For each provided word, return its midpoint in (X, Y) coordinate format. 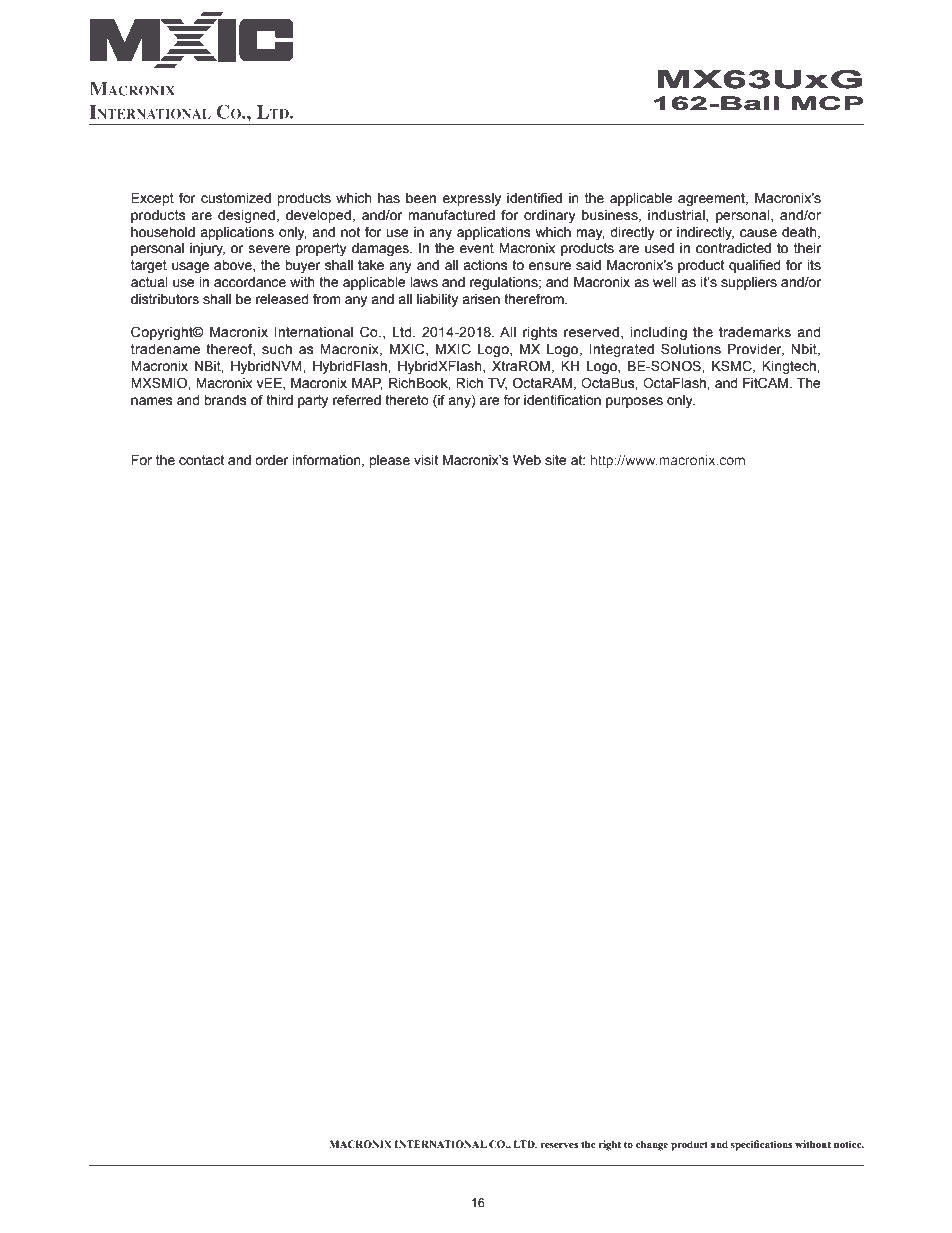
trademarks (755, 332)
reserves (559, 1145)
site (556, 460)
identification (562, 400)
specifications (761, 1145)
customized (236, 198)
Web (527, 460)
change (652, 1145)
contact (201, 460)
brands (225, 400)
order (271, 460)
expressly (471, 199)
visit (426, 460)
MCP (828, 103)
